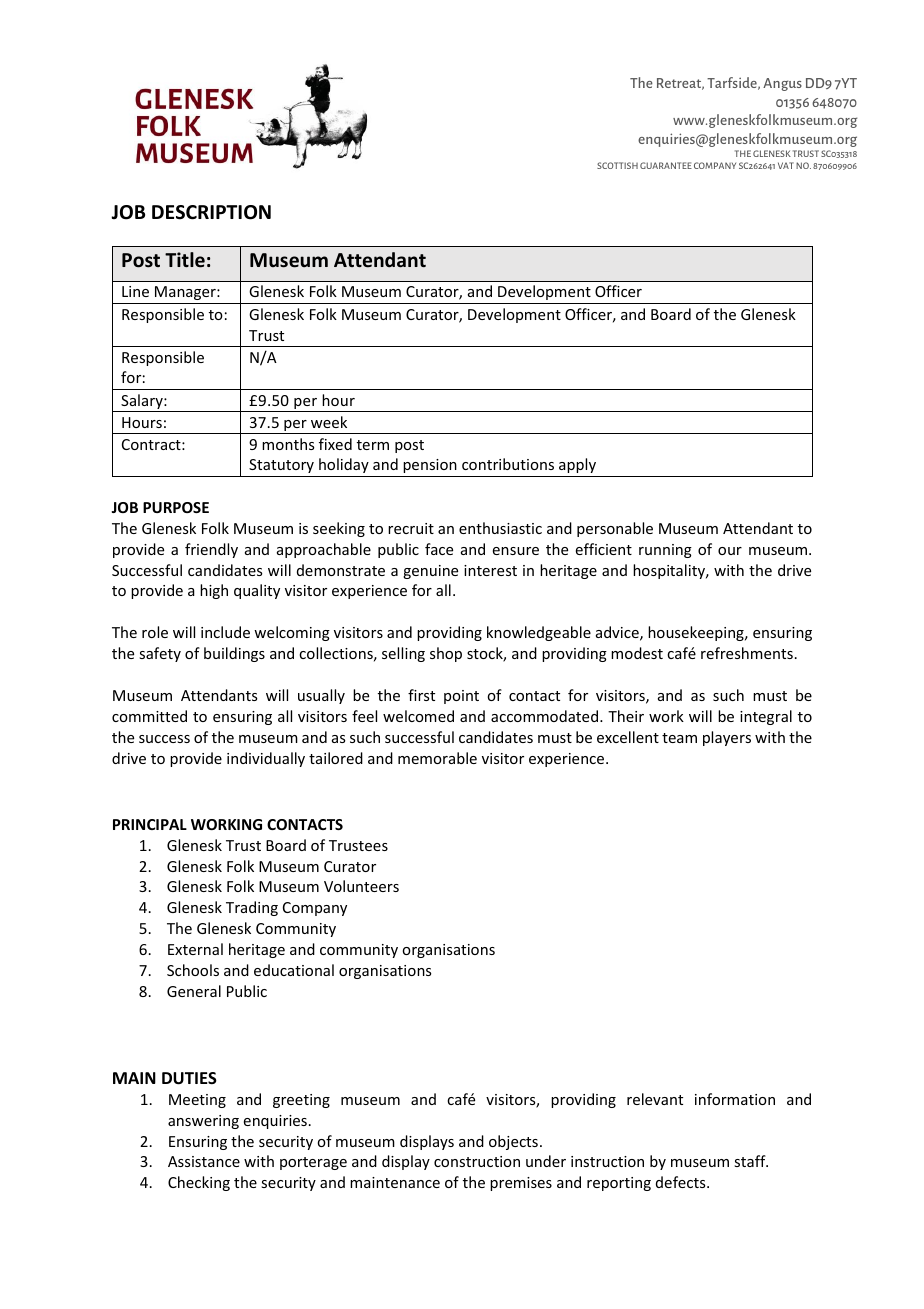 This screenshot has width=924, height=1309. I want to click on staff, so click(751, 1161).
